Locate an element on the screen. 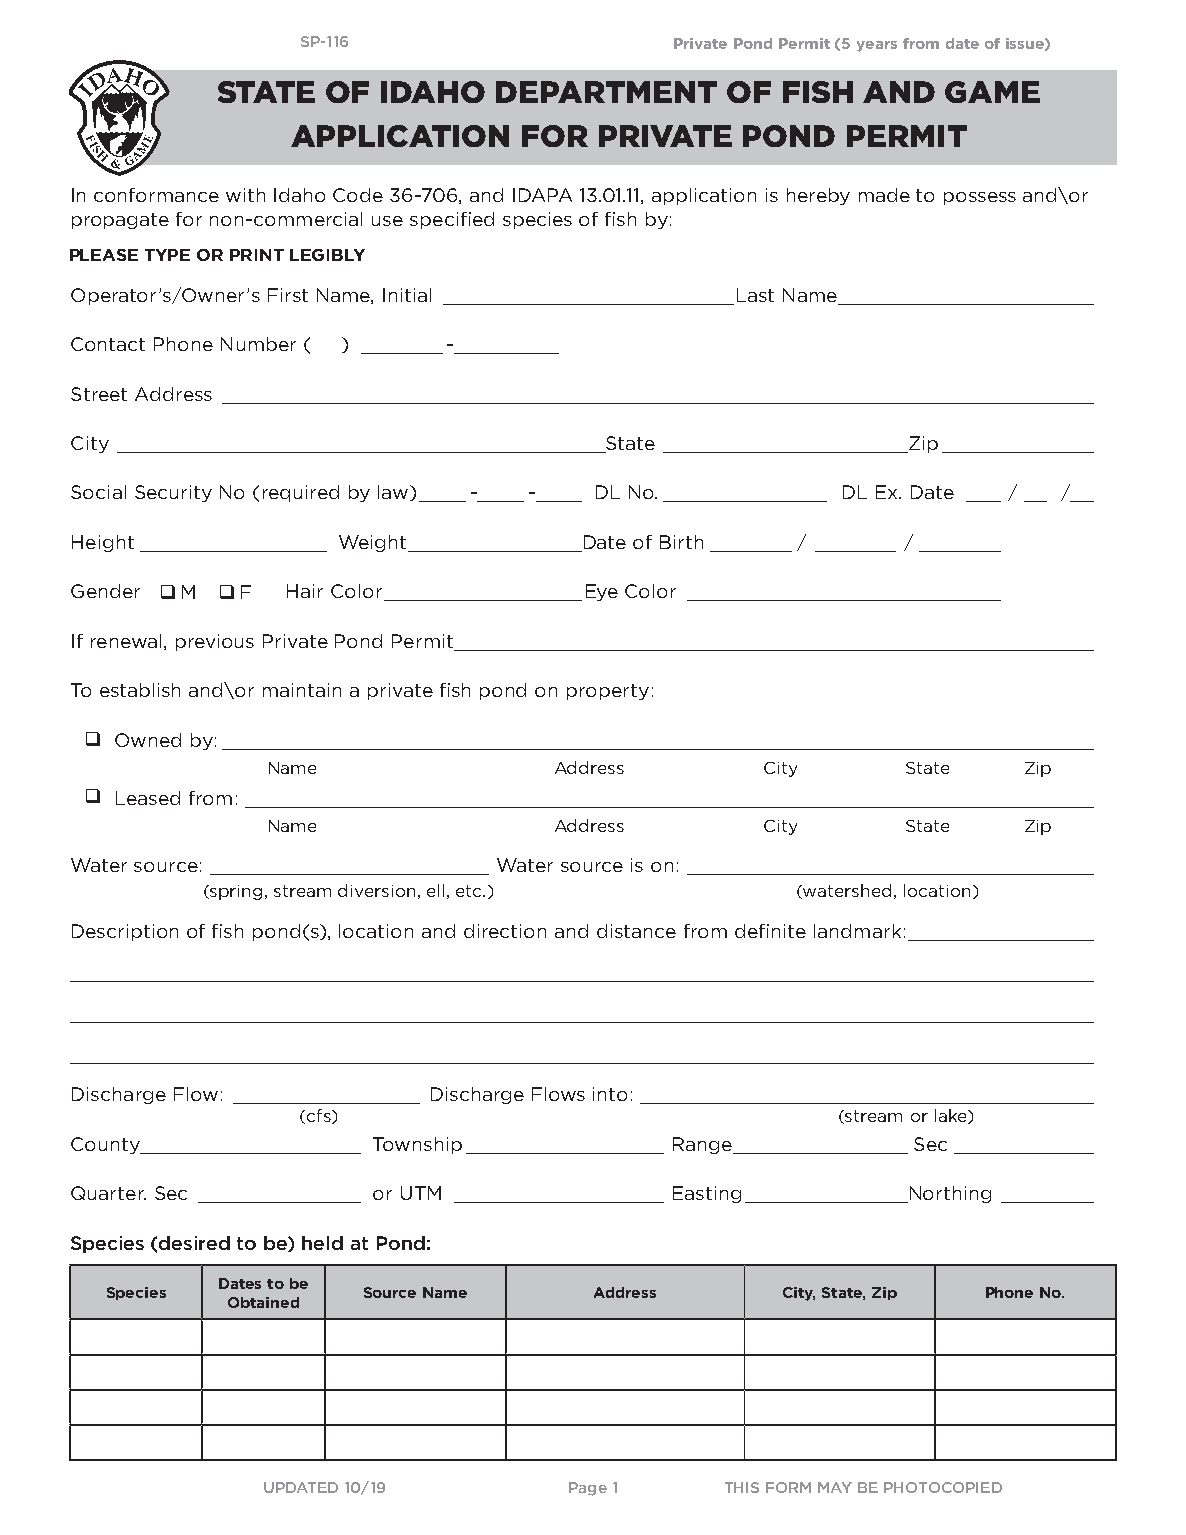  MAY is located at coordinates (835, 1487).
